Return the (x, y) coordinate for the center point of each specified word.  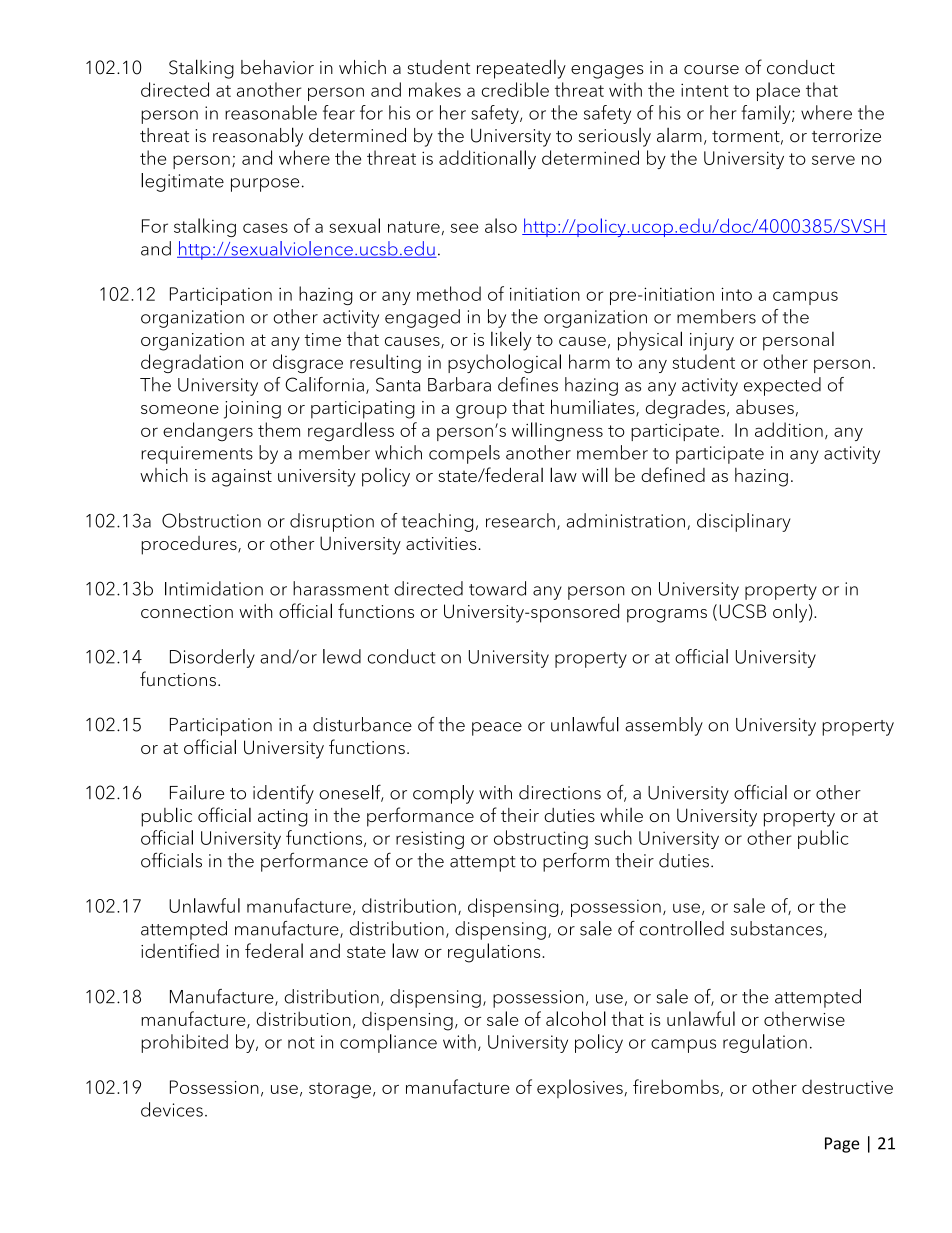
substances (778, 929)
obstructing (541, 839)
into (737, 294)
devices (172, 1109)
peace (497, 729)
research (520, 520)
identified (180, 950)
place (778, 91)
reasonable (271, 112)
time (322, 339)
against (242, 478)
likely (511, 341)
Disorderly (212, 658)
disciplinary (744, 522)
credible (515, 89)
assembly (664, 726)
